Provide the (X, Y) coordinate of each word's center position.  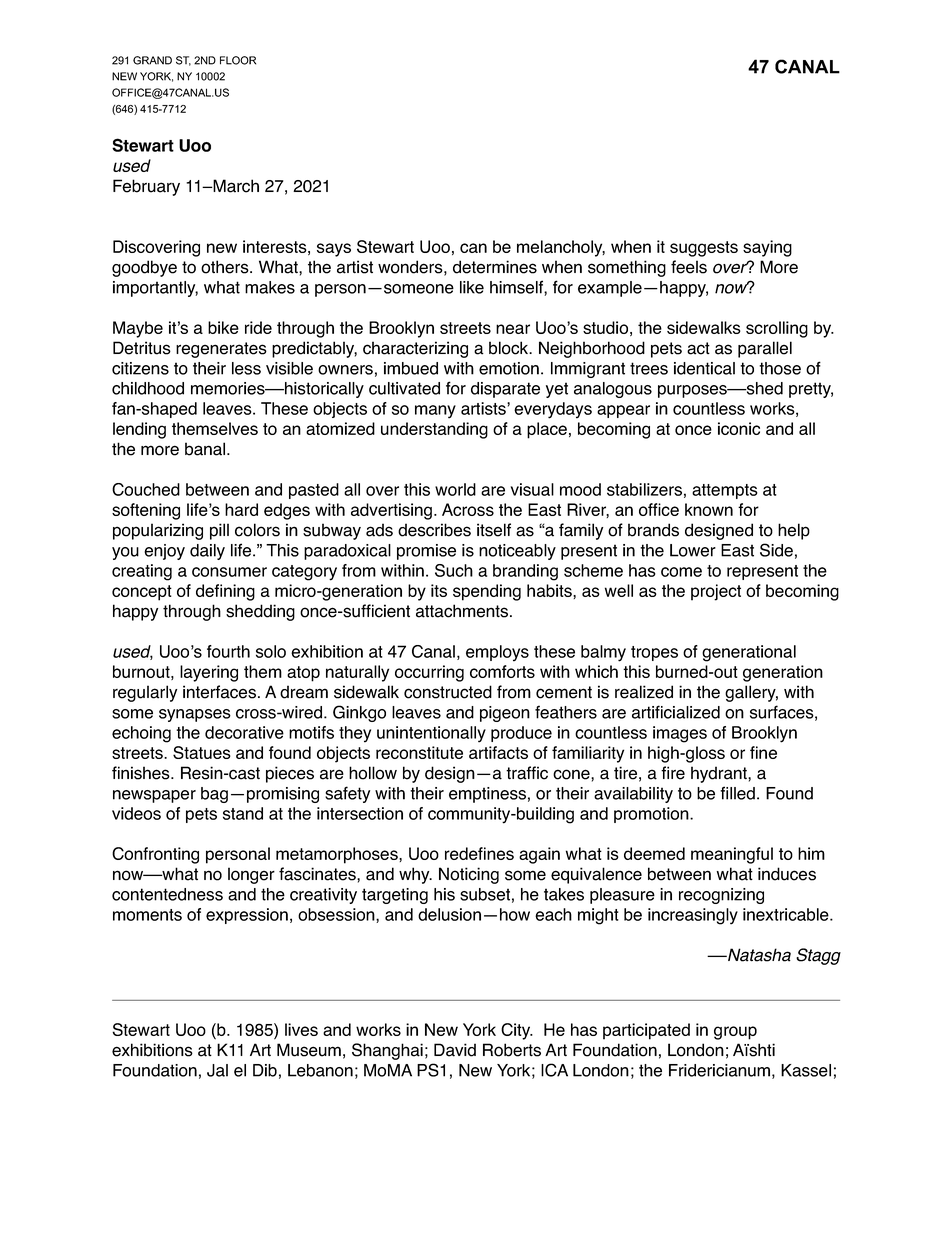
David (455, 1050)
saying (767, 248)
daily (207, 552)
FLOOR (238, 60)
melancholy (561, 248)
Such (454, 570)
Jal (217, 1070)
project (716, 592)
